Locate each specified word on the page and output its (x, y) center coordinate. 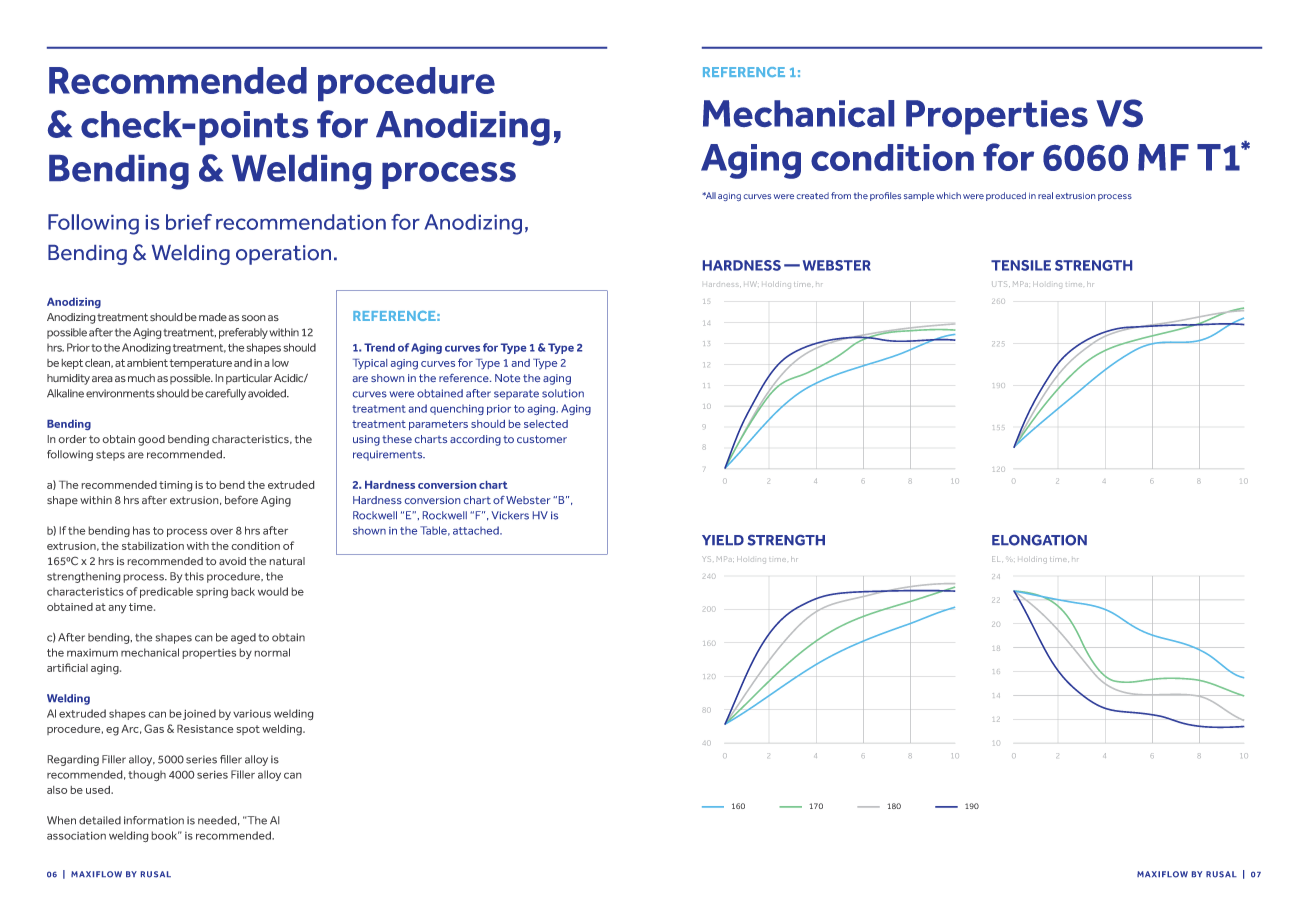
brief (189, 222)
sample (919, 196)
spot (248, 730)
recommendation (301, 222)
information (154, 820)
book (165, 835)
